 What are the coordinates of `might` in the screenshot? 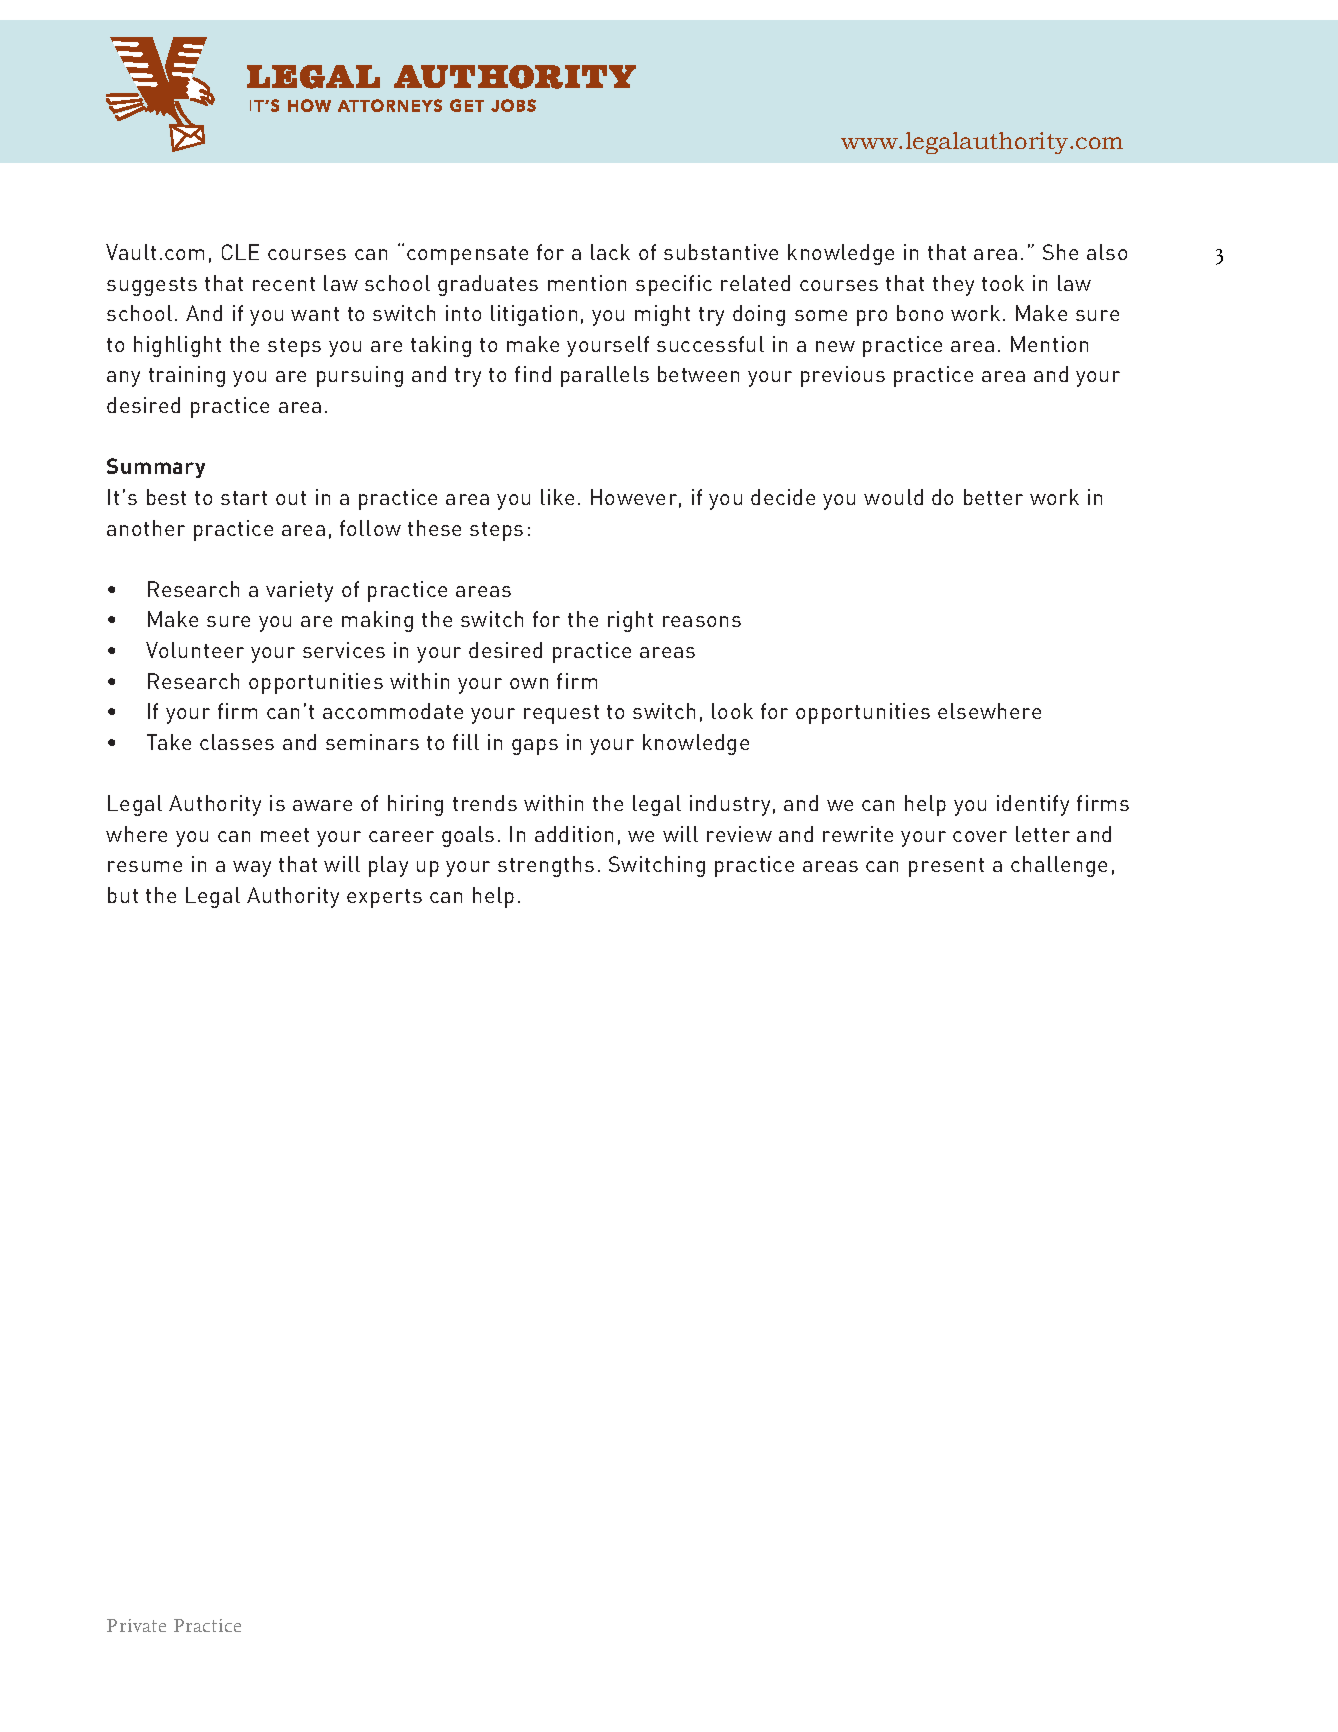 It's located at (662, 315).
